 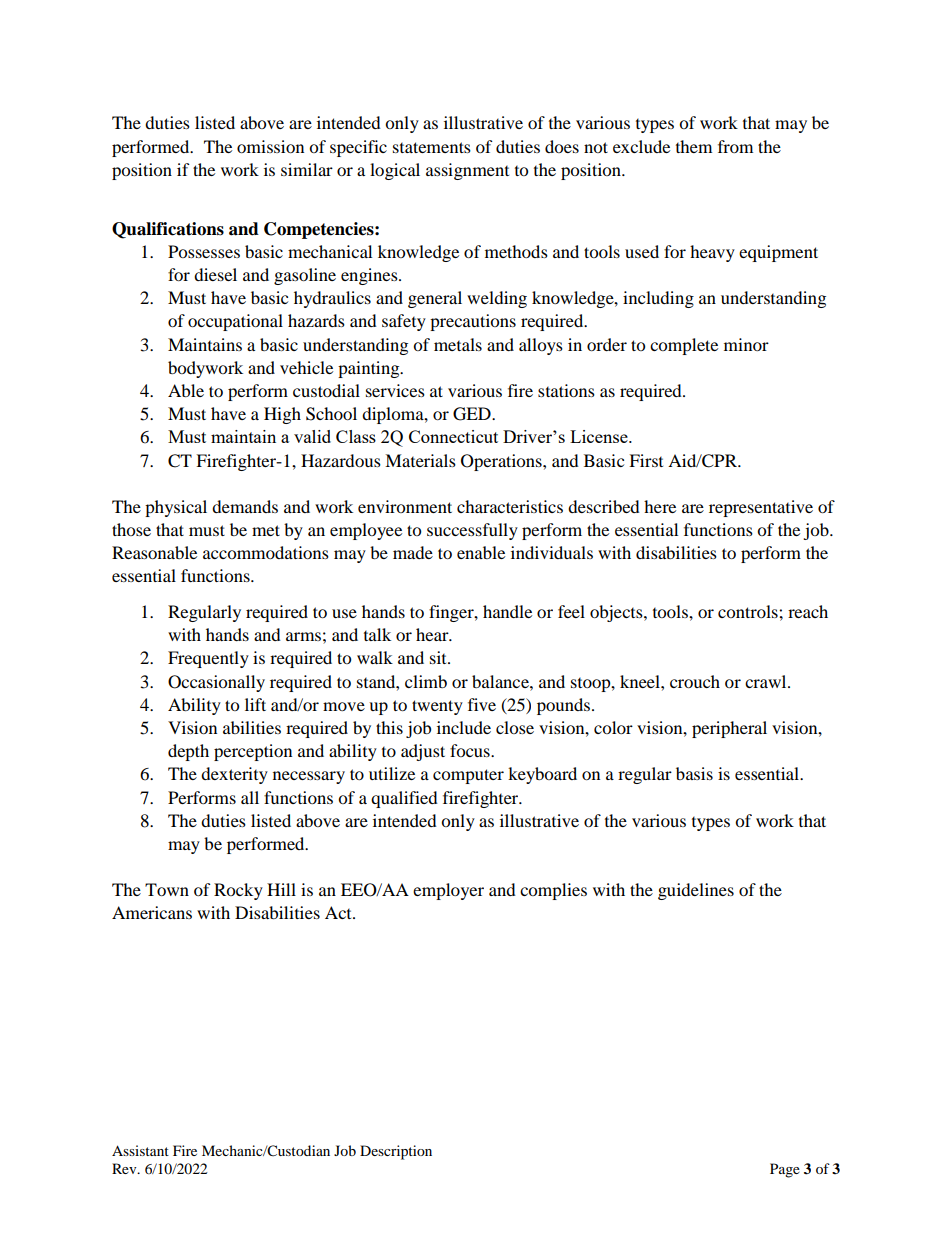 I want to click on Frequently, so click(x=208, y=659).
